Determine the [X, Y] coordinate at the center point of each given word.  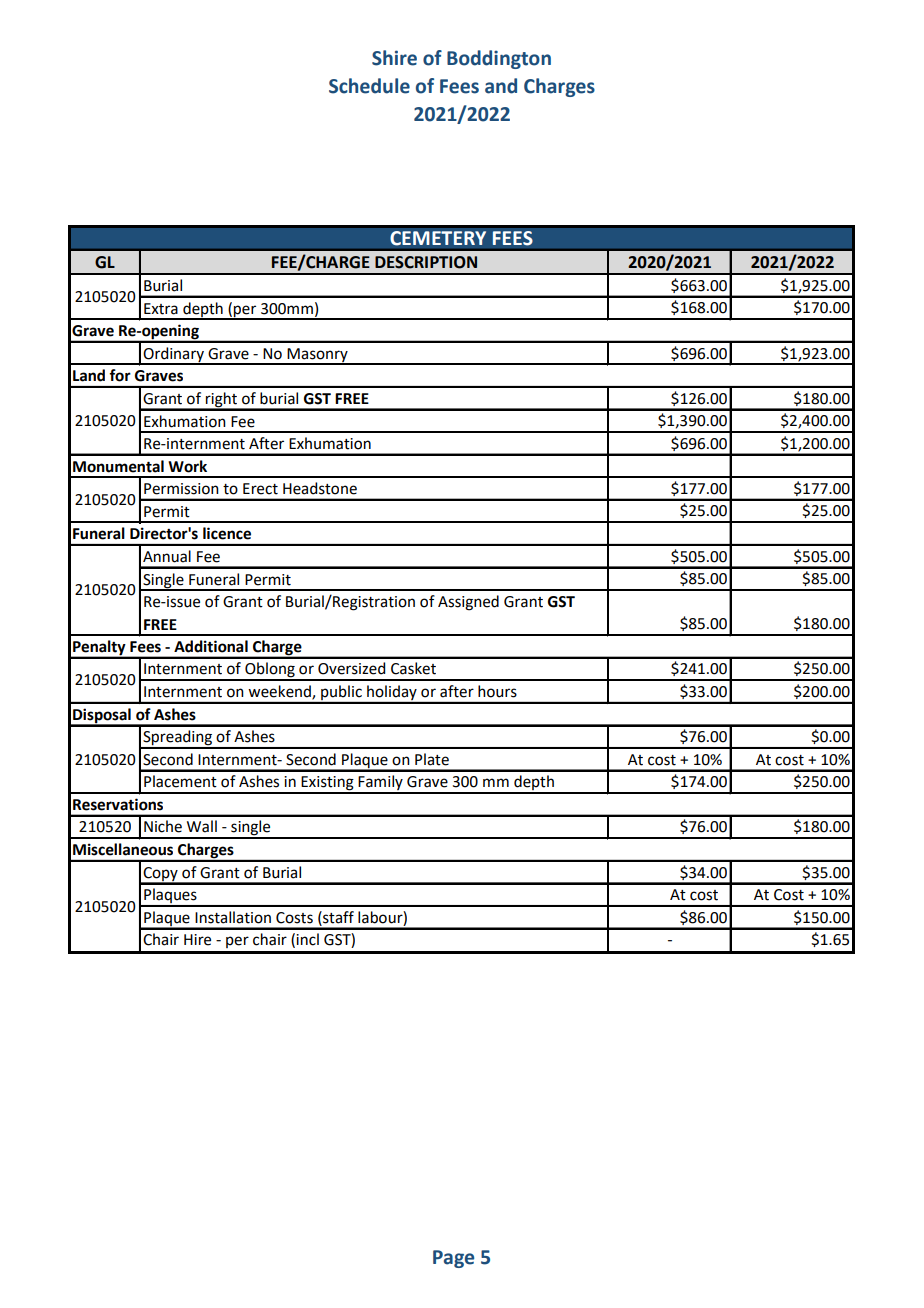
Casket [413, 668]
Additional [211, 646]
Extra [161, 309]
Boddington [499, 59]
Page [453, 1259]
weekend [280, 692]
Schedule [369, 86]
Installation [233, 917]
